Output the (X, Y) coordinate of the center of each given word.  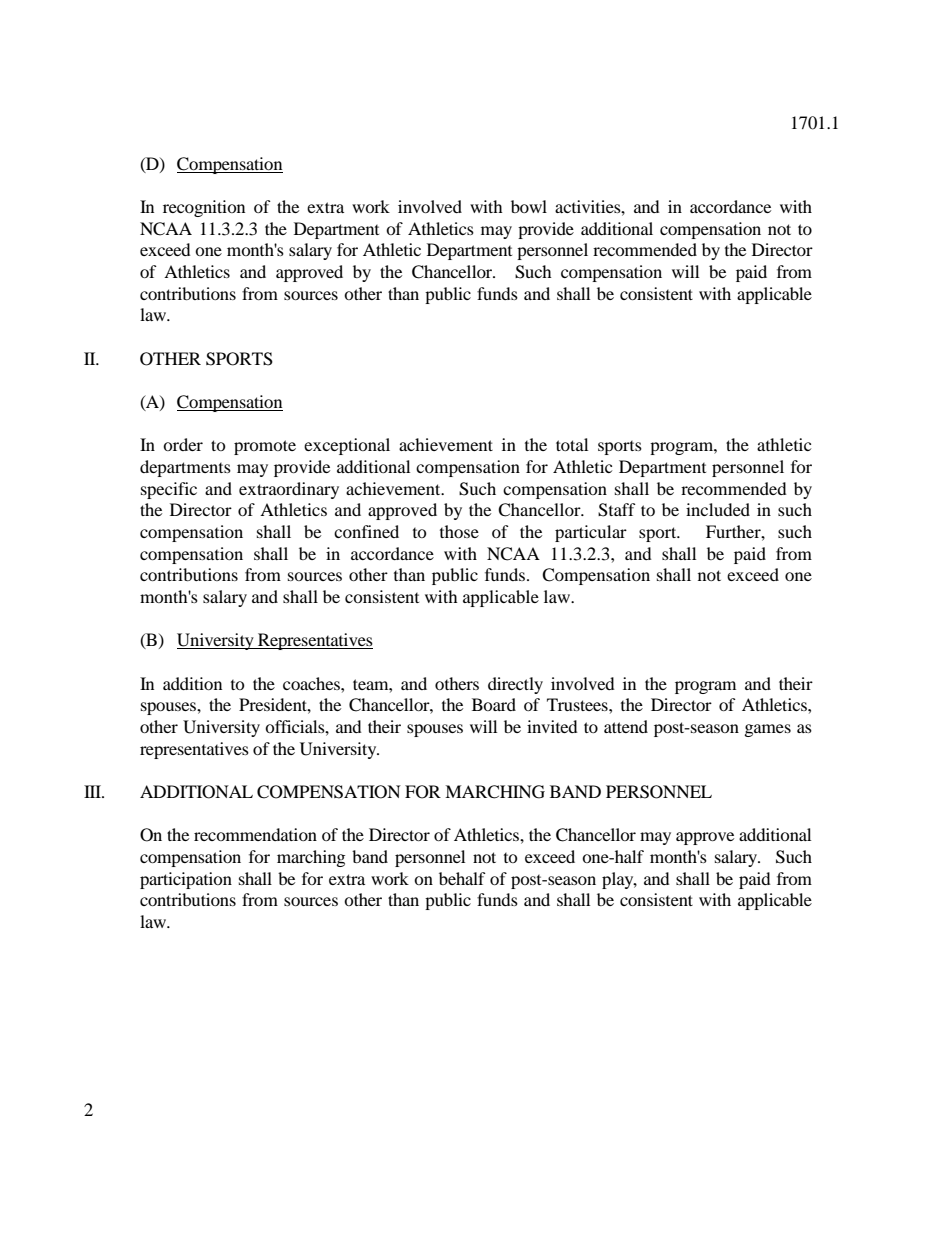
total (572, 444)
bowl (529, 206)
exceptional (347, 446)
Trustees (578, 704)
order (183, 444)
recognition (204, 208)
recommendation (255, 834)
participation (186, 880)
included (718, 509)
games (768, 730)
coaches (312, 683)
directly (515, 685)
